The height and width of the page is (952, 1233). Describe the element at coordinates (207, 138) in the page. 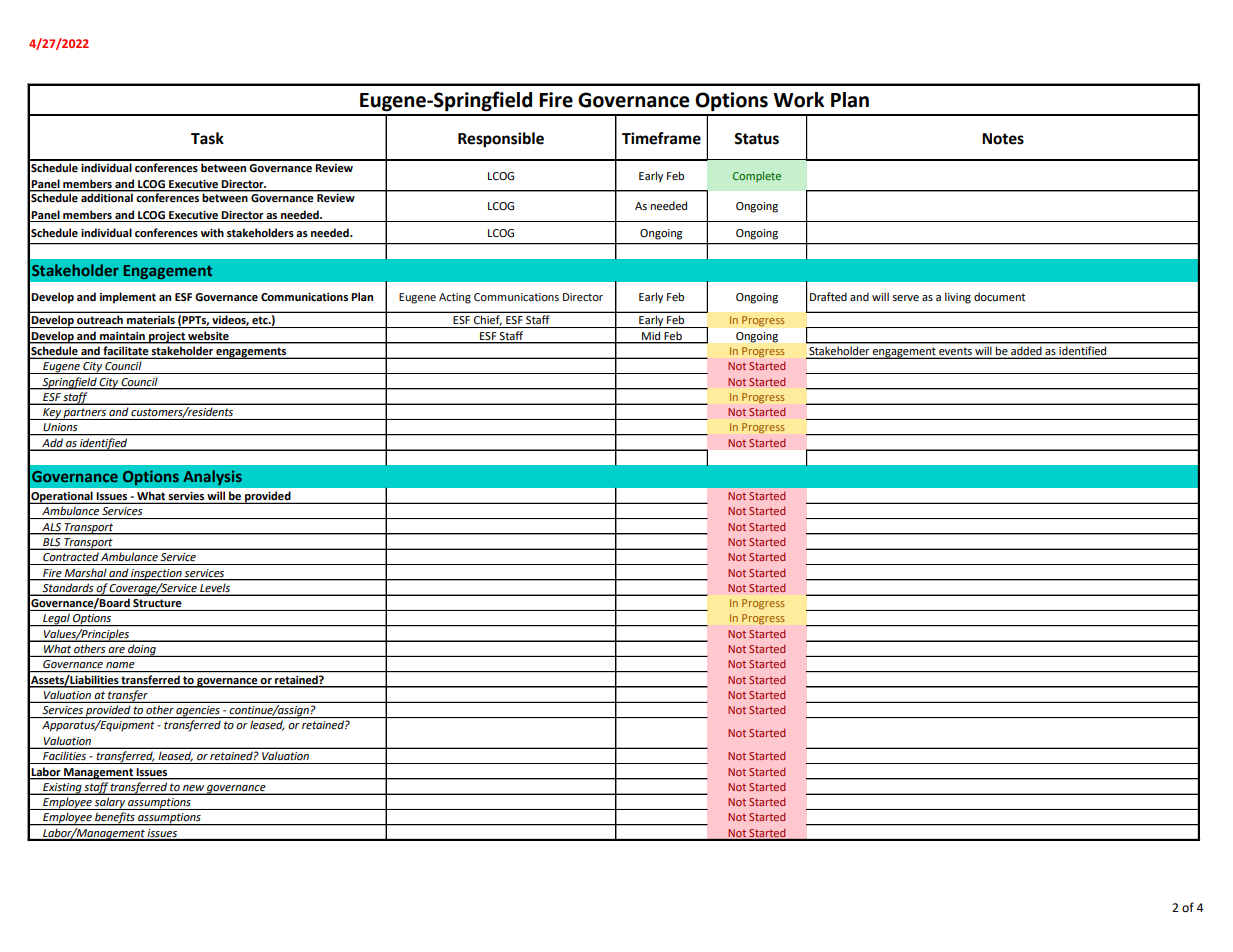

I see `Task` at that location.
